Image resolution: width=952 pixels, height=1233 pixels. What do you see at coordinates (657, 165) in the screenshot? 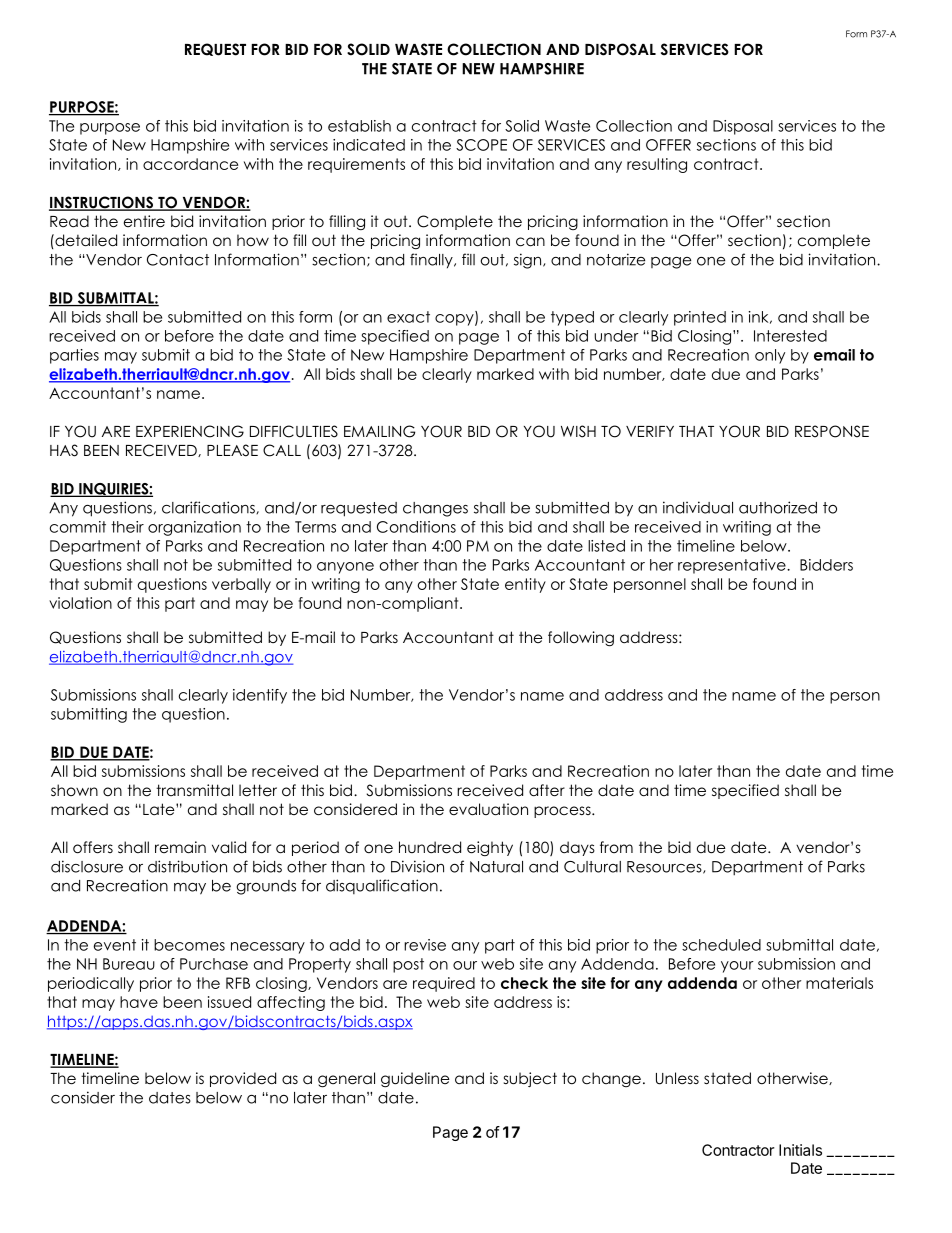
I see `resulting` at bounding box center [657, 165].
